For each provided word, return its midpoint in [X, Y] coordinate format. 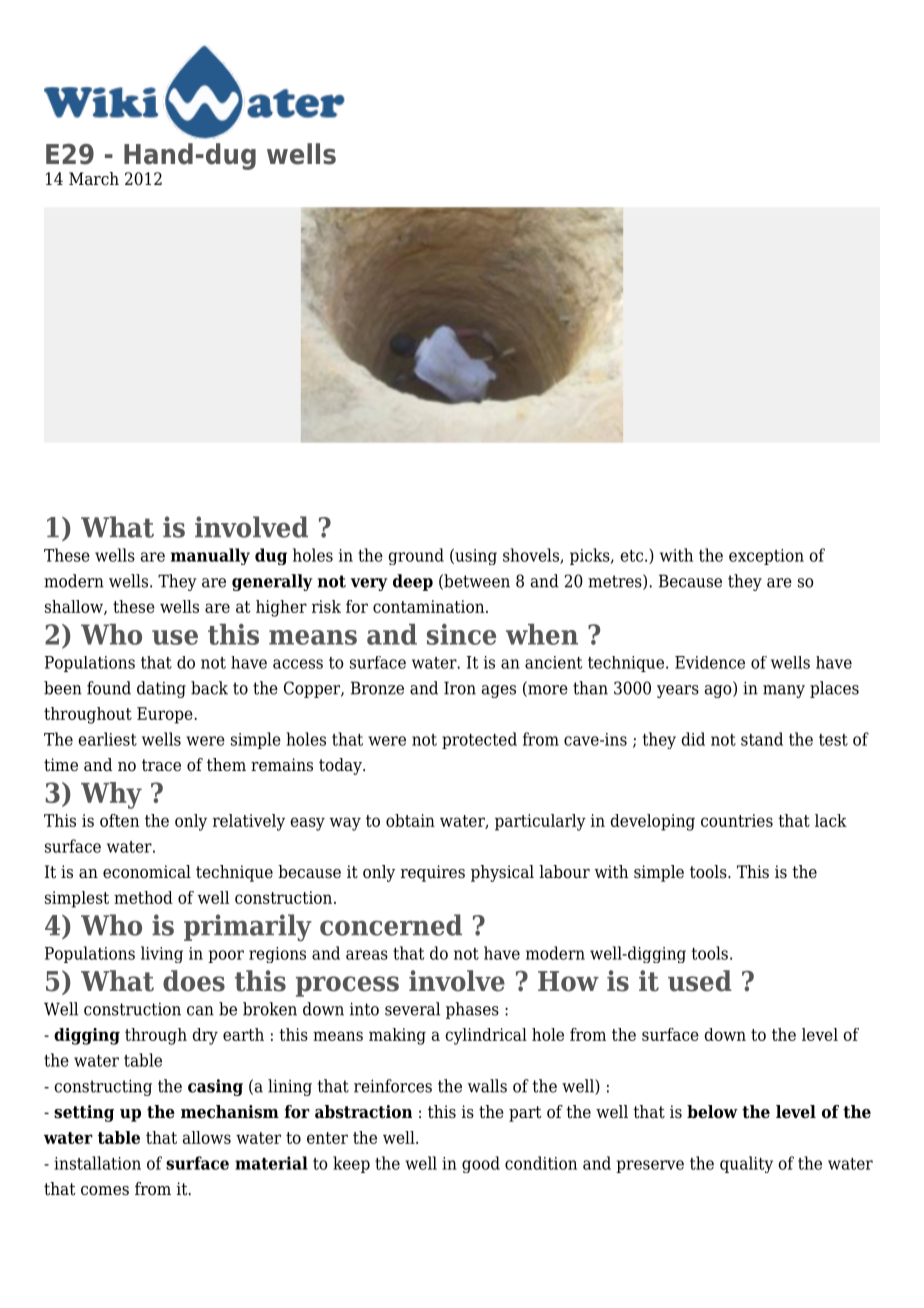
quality [746, 1164]
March [94, 179]
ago [719, 690]
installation [97, 1163]
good [481, 1164]
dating [161, 689]
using [475, 556]
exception [766, 557]
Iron [460, 688]
